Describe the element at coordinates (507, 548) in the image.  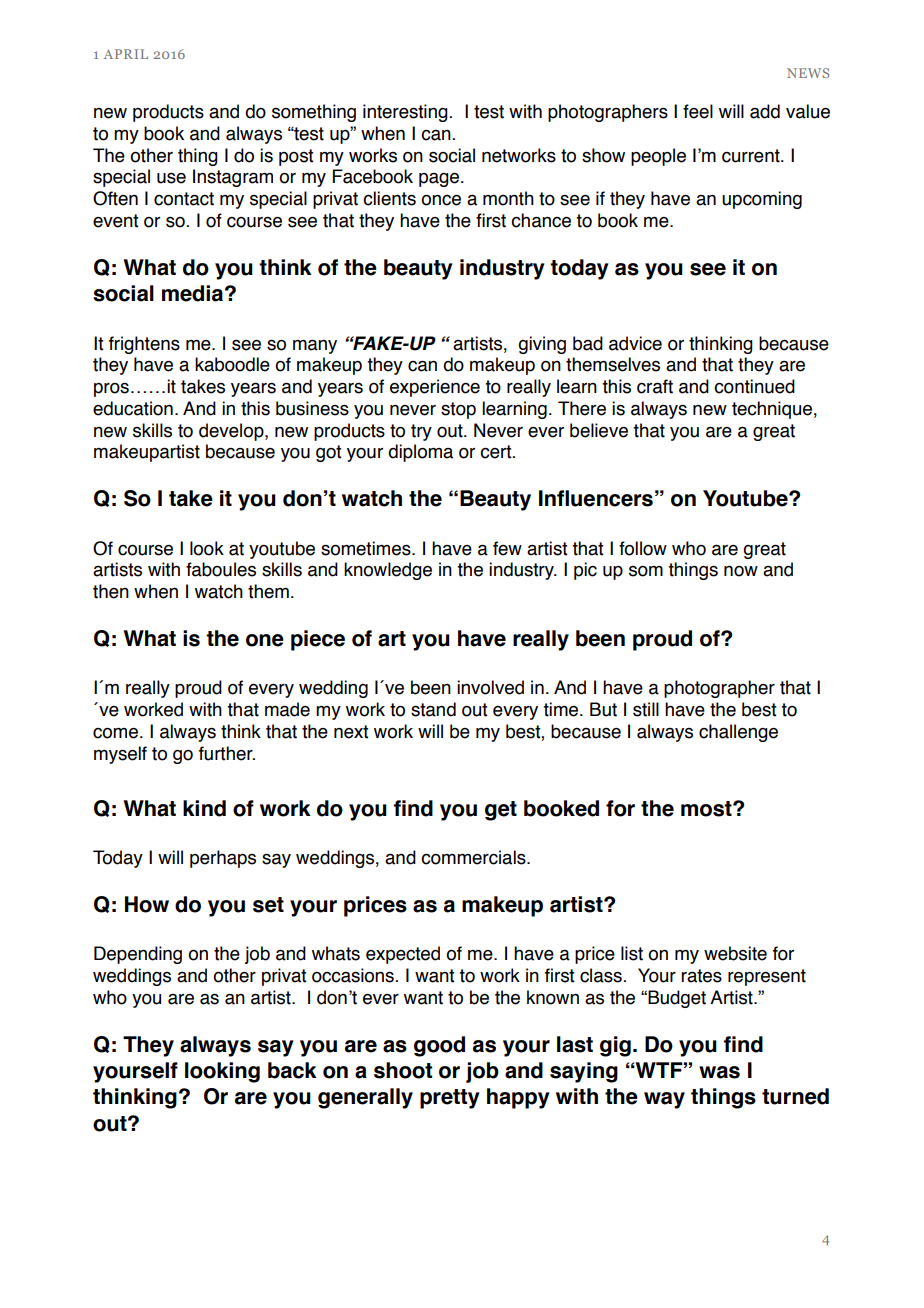
I see `few` at that location.
